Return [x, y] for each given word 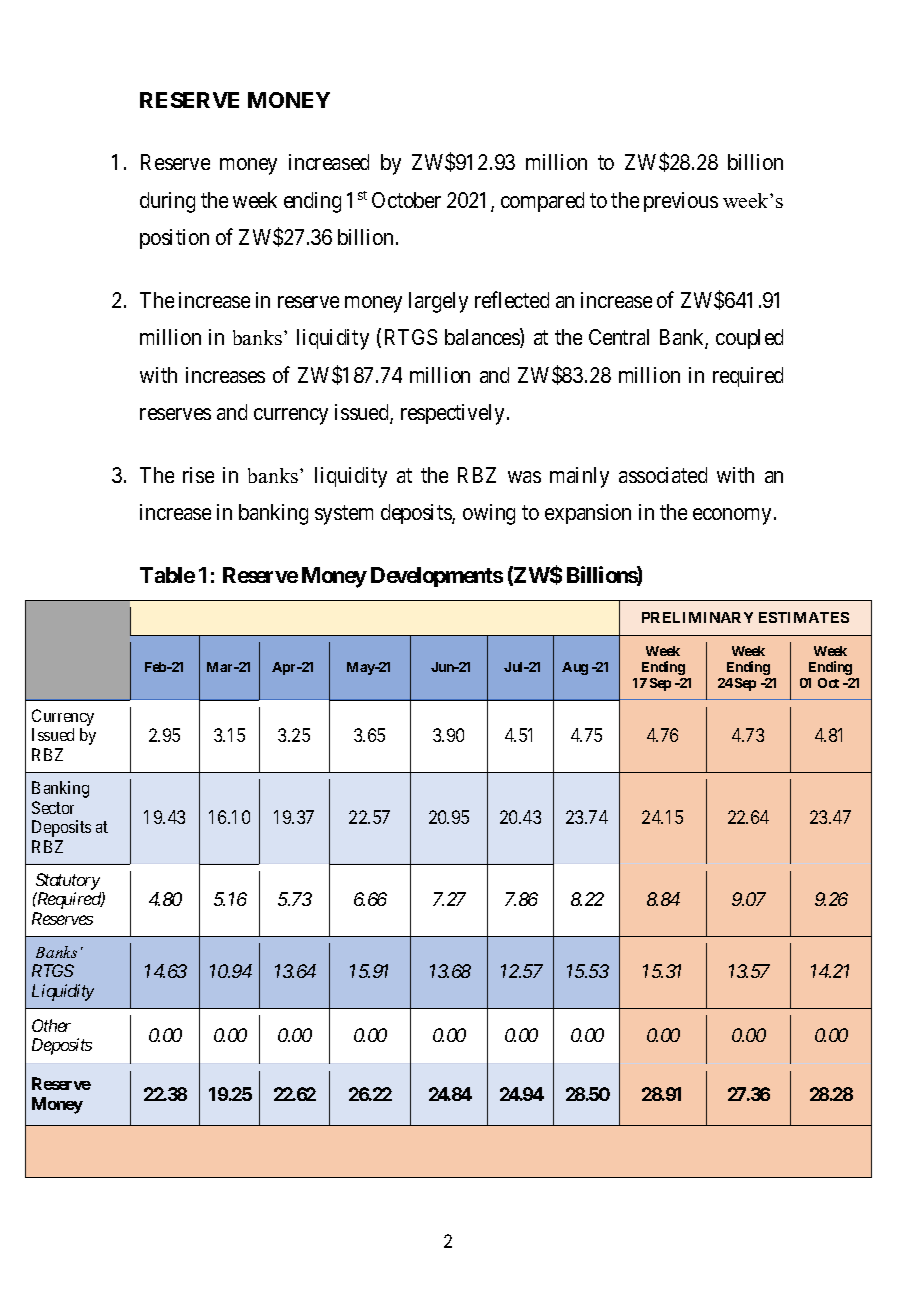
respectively [452, 414]
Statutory [68, 881]
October [406, 200]
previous [681, 202]
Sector [53, 807]
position [174, 239]
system [344, 515]
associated [663, 475]
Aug [575, 668]
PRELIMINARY [697, 617]
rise [198, 475]
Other [51, 1025]
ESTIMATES [804, 617]
